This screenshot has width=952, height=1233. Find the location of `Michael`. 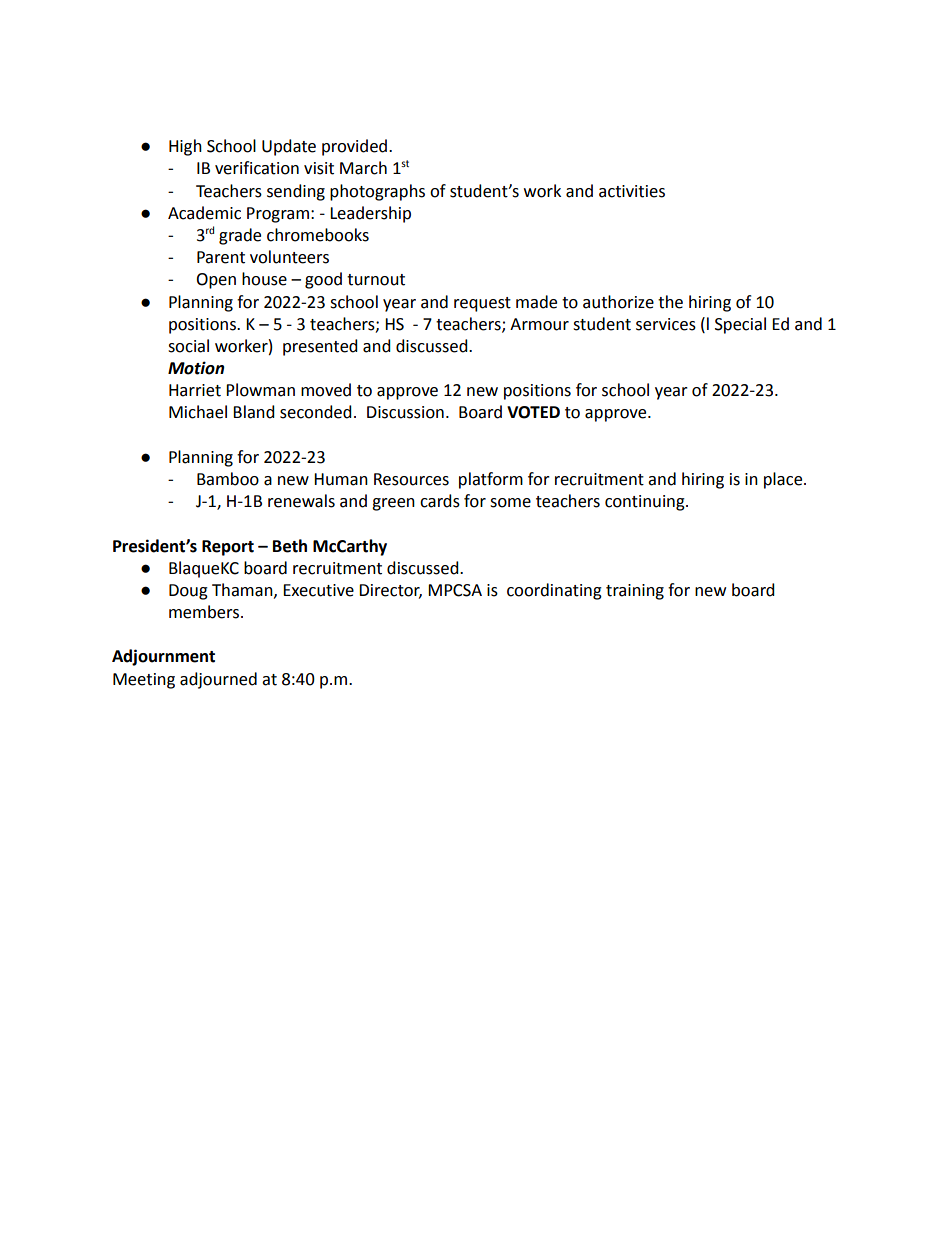

Michael is located at coordinates (198, 412).
